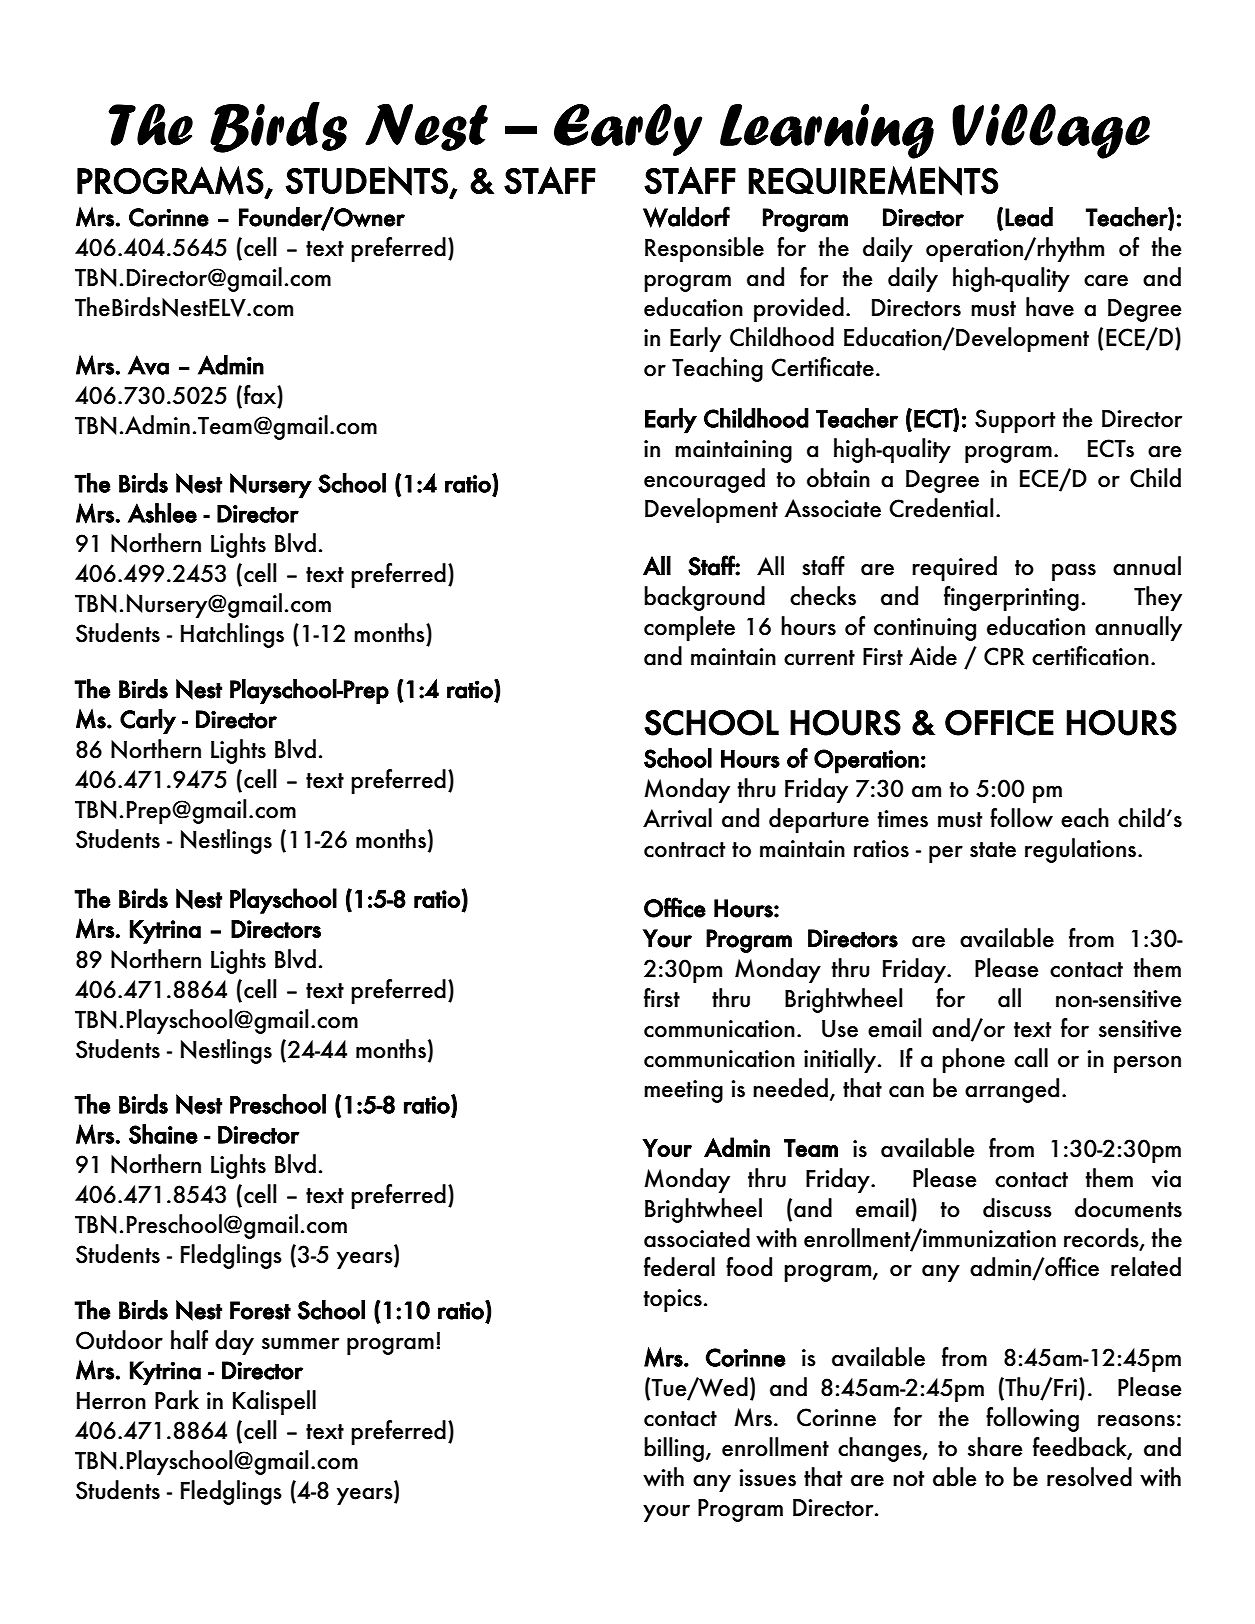  Describe the element at coordinates (686, 217) in the document. I see `Waldorf` at that location.
